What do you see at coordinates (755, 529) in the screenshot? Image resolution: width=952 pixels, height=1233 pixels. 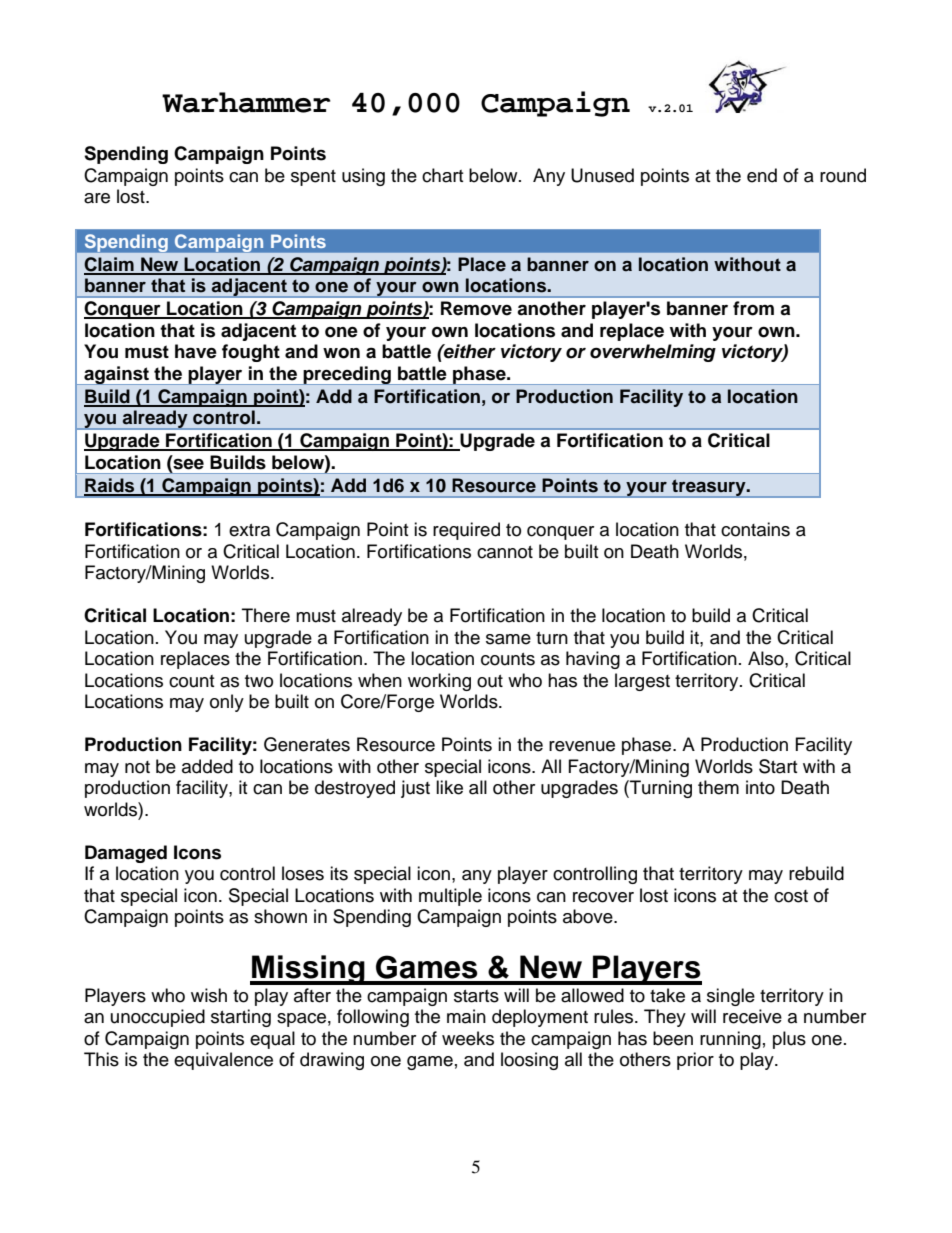 I see `contains` at bounding box center [755, 529].
